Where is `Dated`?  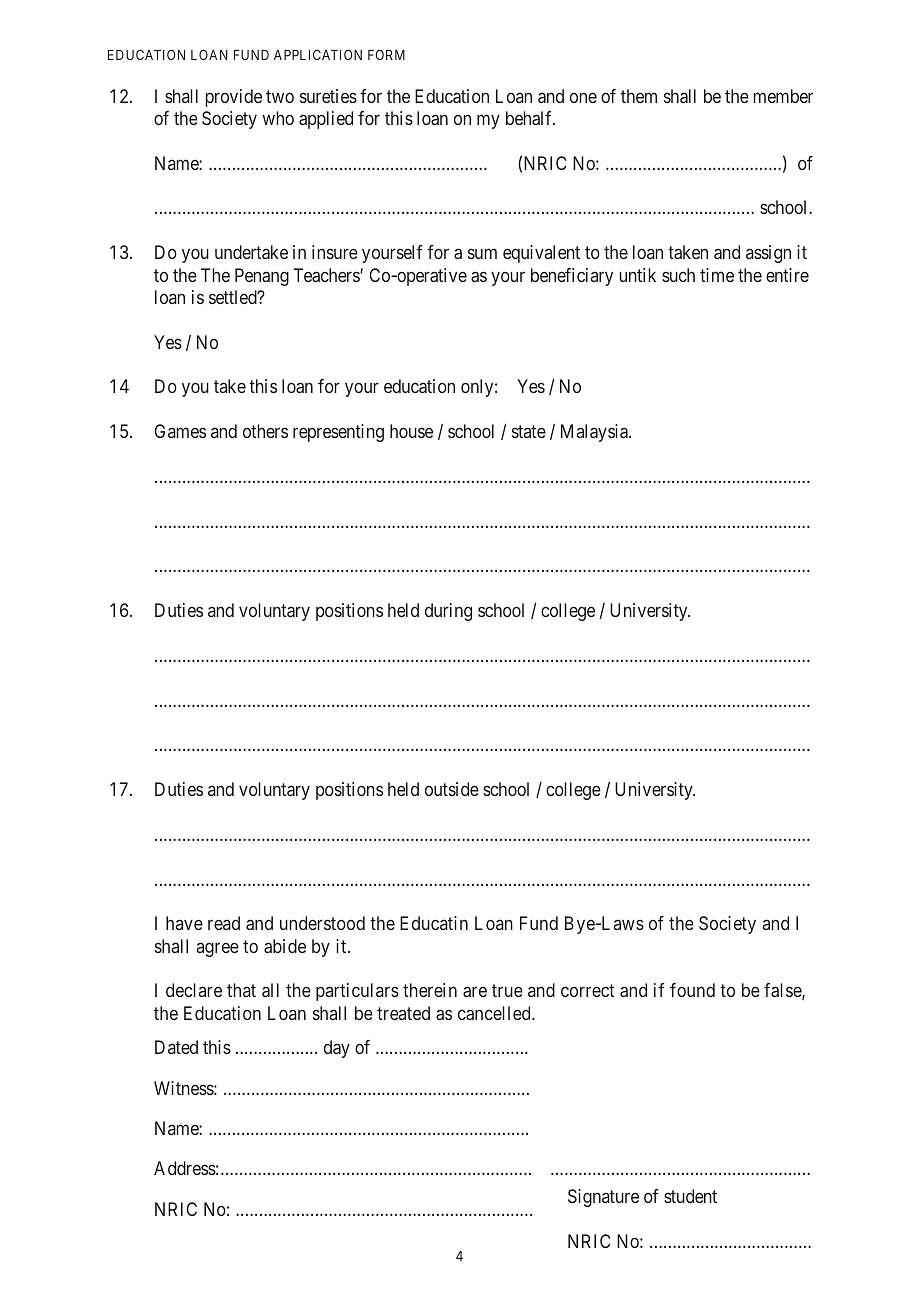
Dated is located at coordinates (176, 1047).
